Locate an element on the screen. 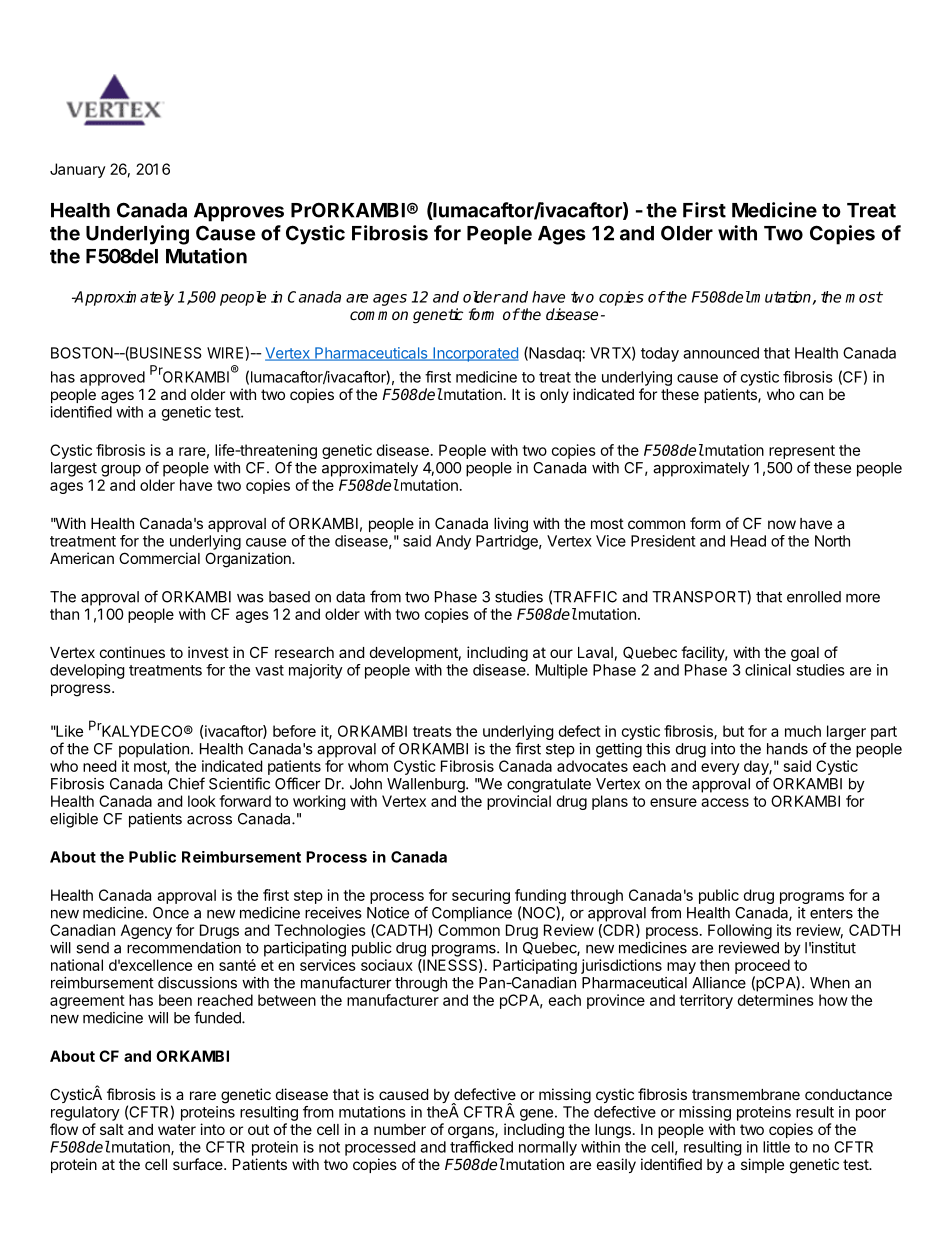 Image resolution: width=952 pixels, height=1233 pixels. number is located at coordinates (400, 1129).
